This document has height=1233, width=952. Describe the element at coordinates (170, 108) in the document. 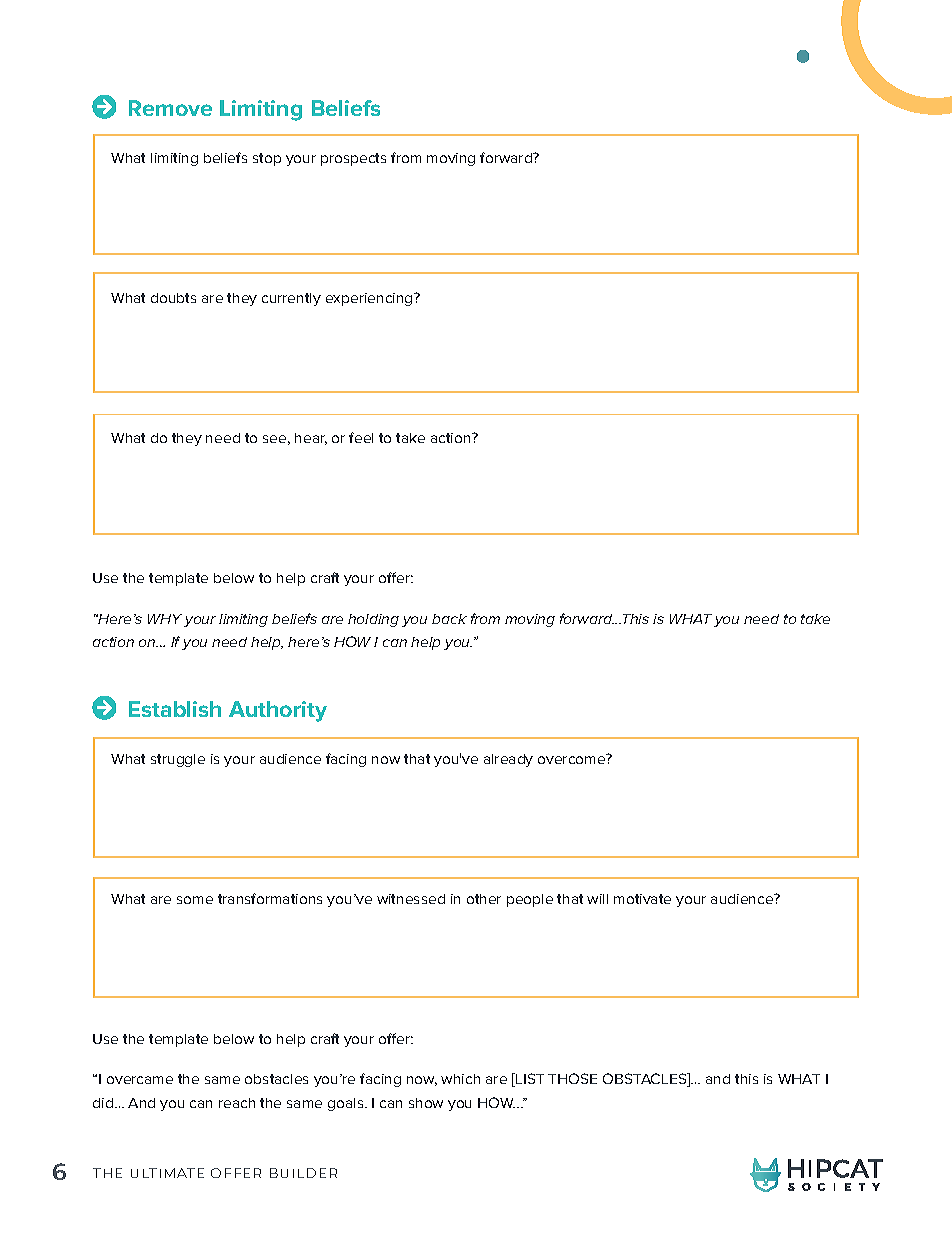

I see `Remove` at that location.
